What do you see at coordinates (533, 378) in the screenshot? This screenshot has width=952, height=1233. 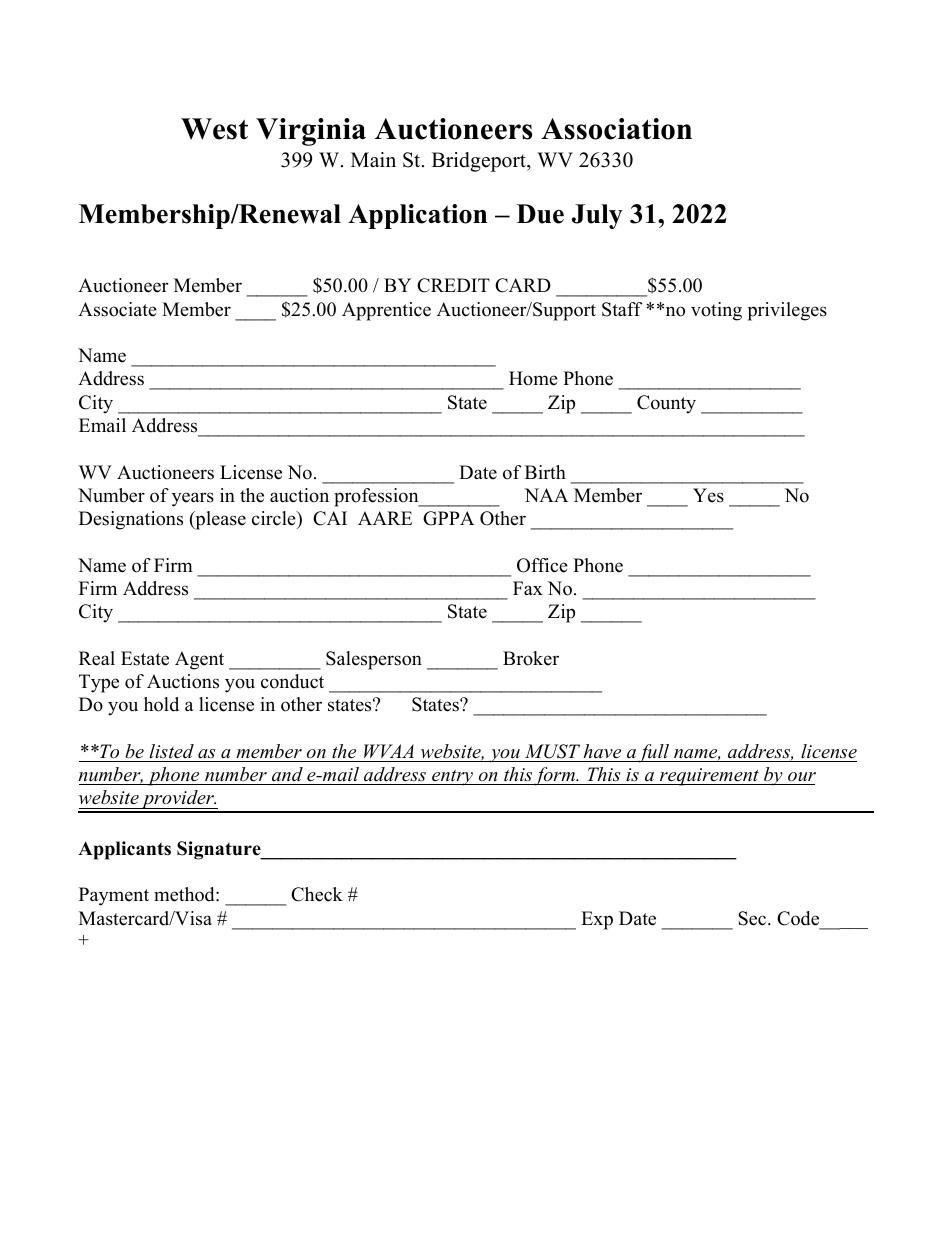 I see `Home` at bounding box center [533, 378].
